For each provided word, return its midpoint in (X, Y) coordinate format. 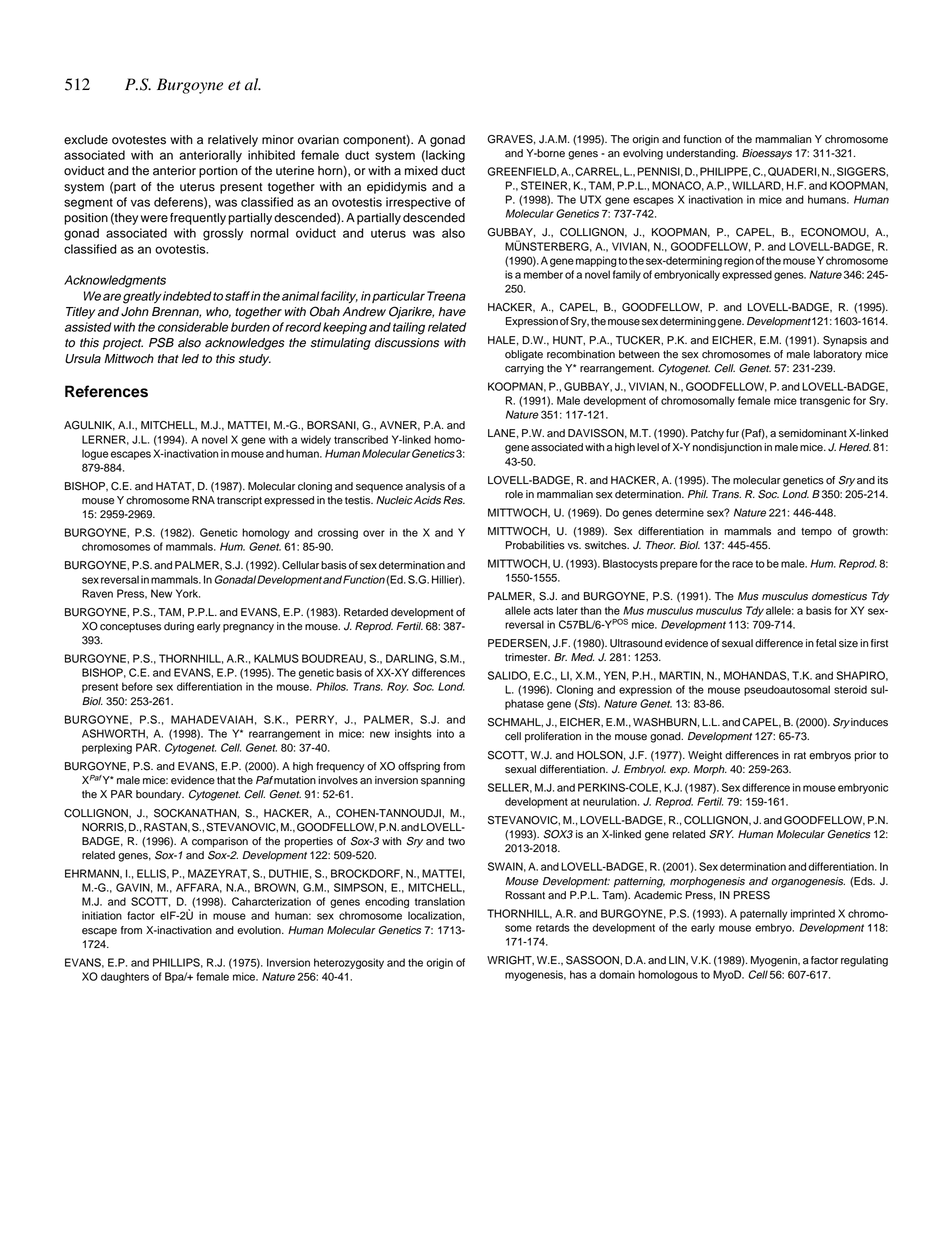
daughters (125, 977)
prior (865, 756)
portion (218, 172)
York (188, 593)
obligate (524, 355)
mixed (421, 171)
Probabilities (535, 545)
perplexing (107, 748)
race (742, 564)
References (106, 391)
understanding (701, 154)
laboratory (838, 355)
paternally (764, 914)
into (445, 733)
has (578, 974)
